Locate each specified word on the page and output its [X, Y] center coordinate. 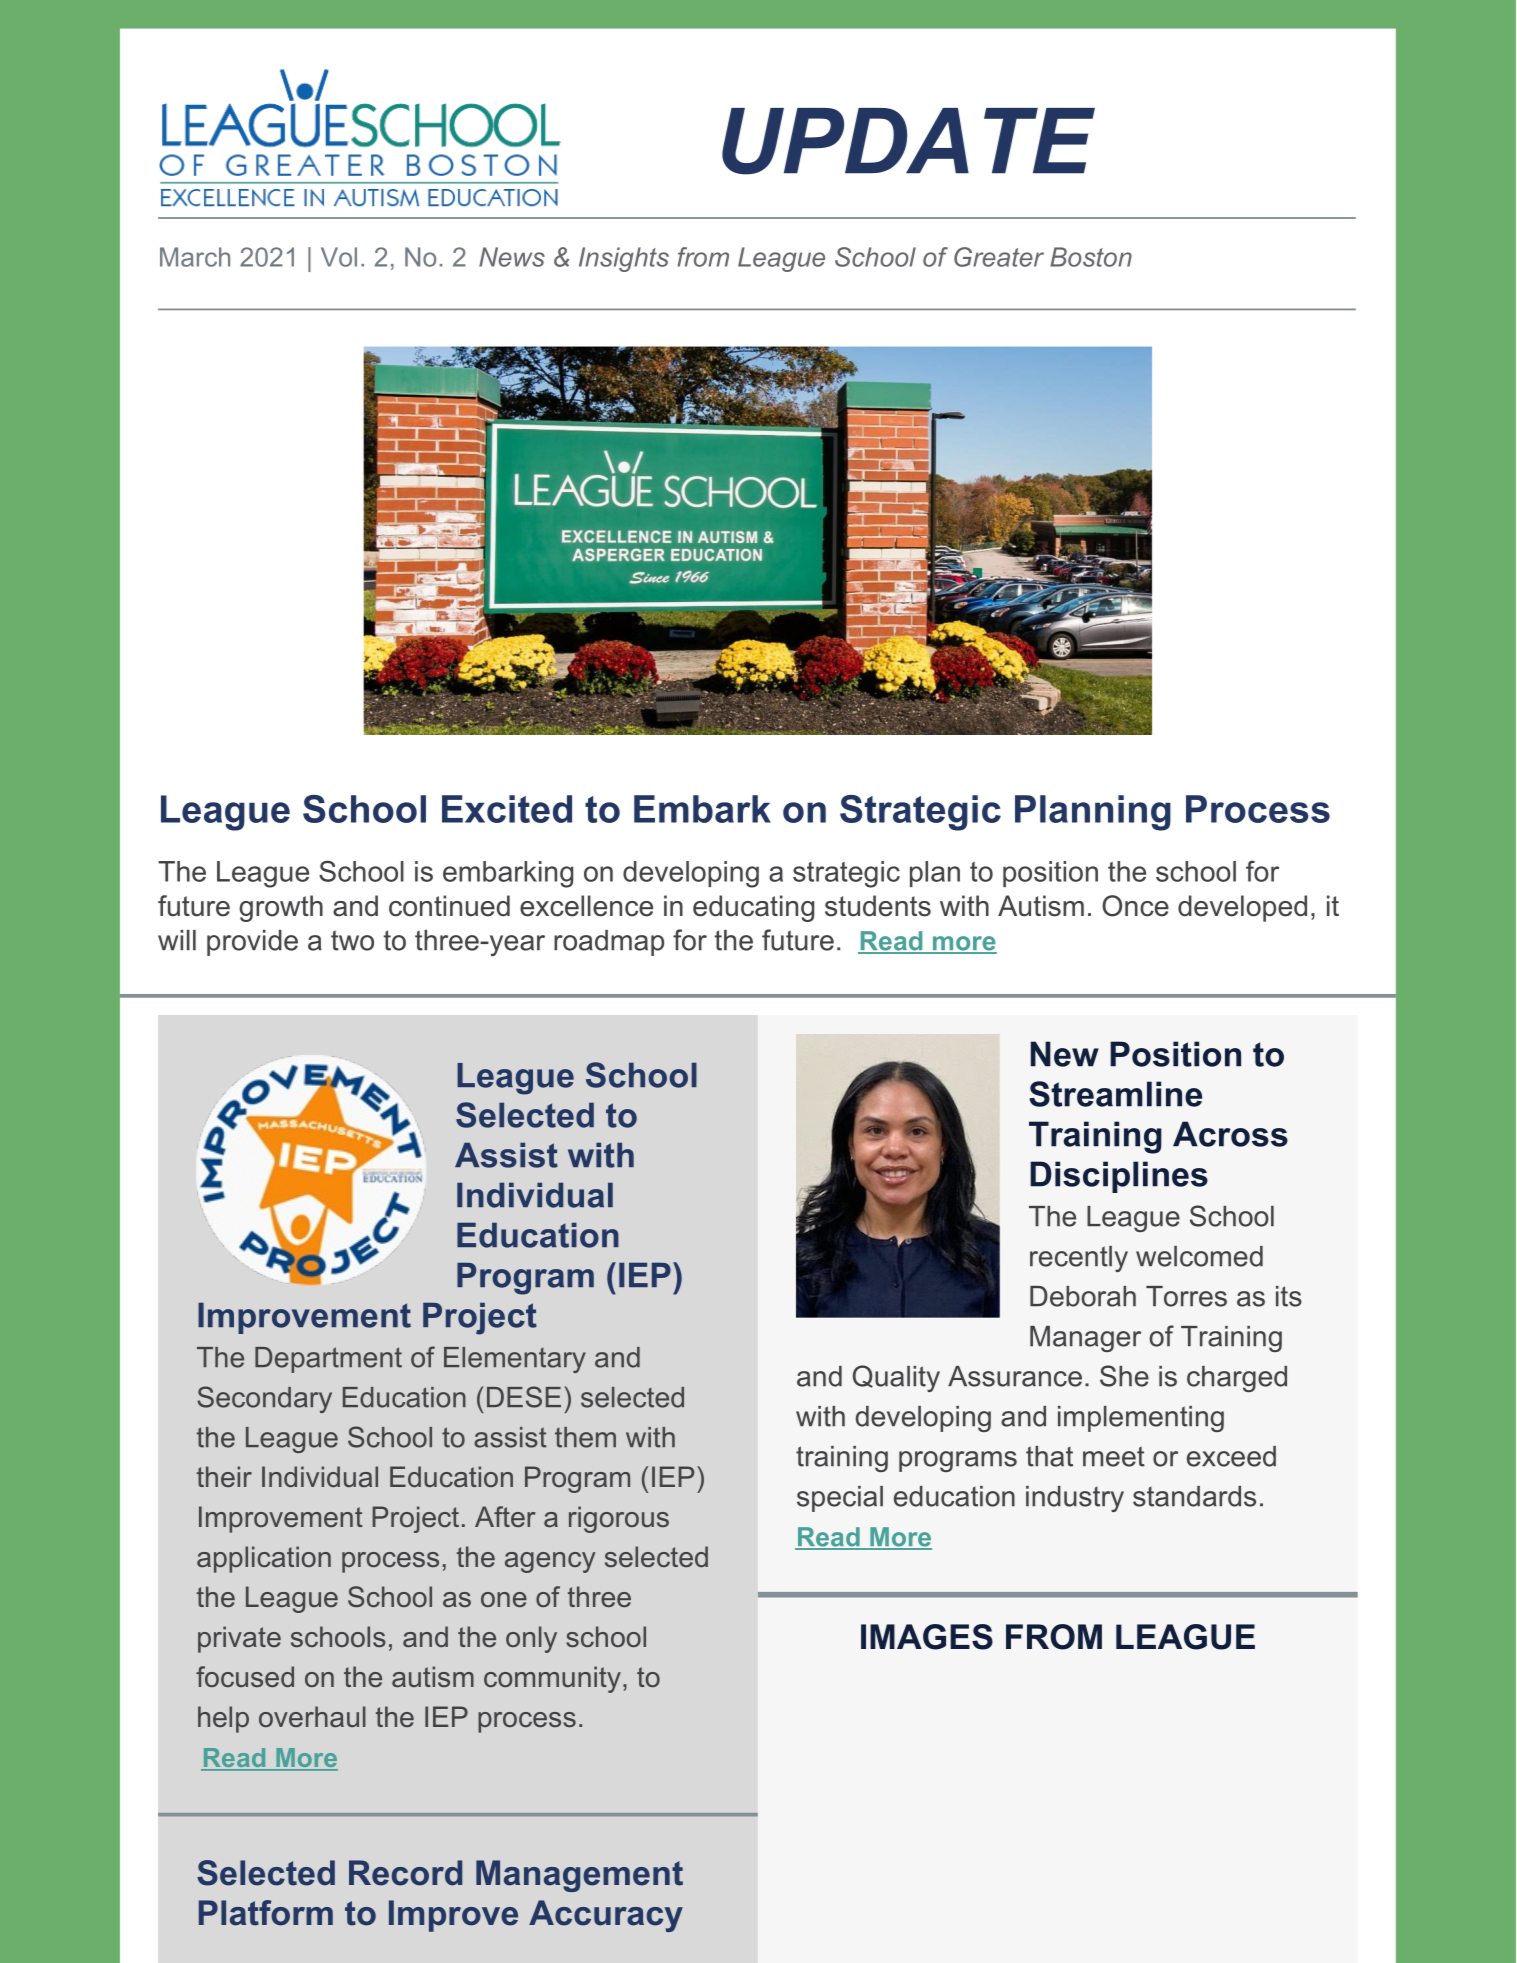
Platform [266, 1913]
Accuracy [606, 1916]
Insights [624, 259]
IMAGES [927, 1637]
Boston [1091, 257]
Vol [339, 257]
